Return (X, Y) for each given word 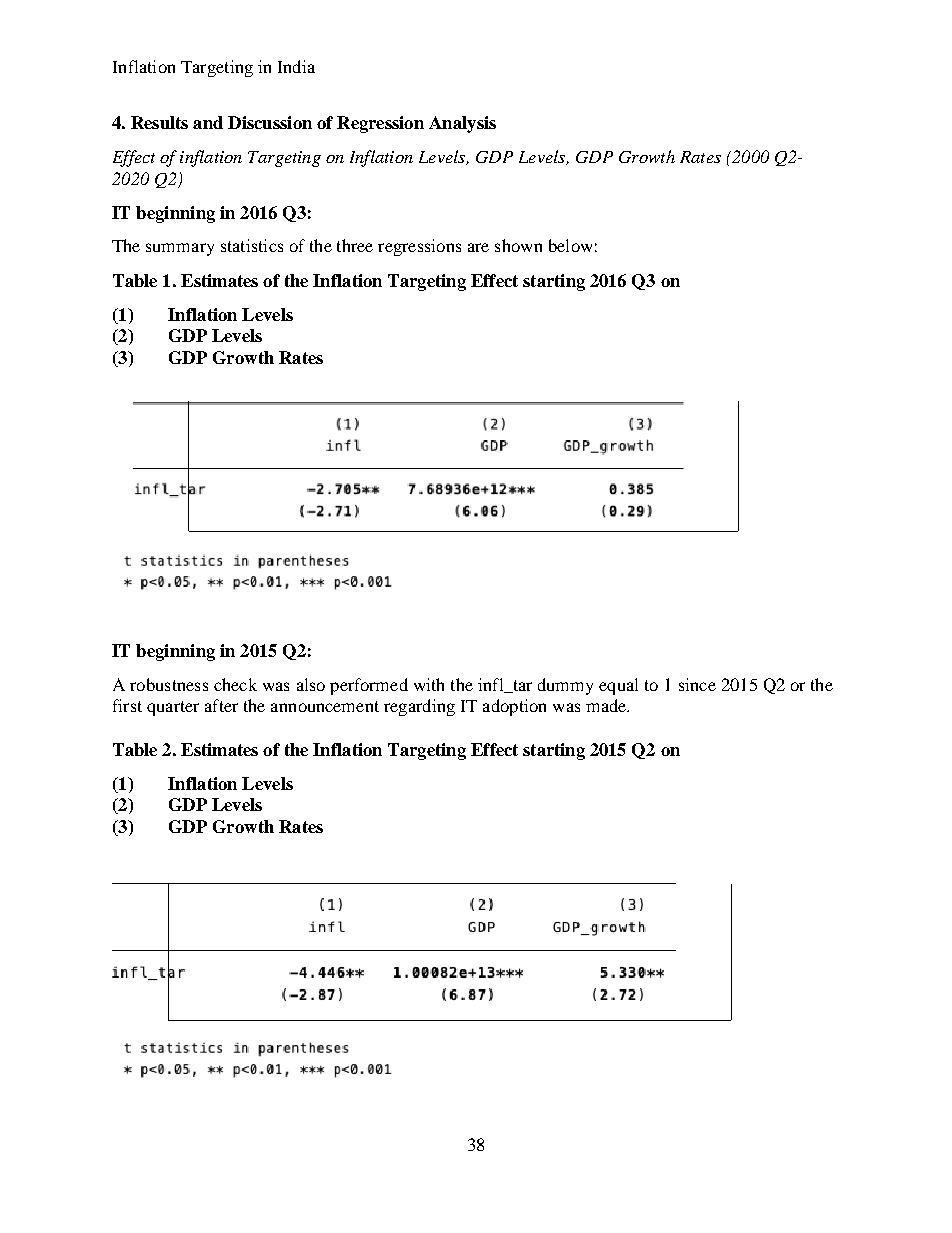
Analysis (462, 124)
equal (618, 686)
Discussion (270, 122)
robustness (169, 684)
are (478, 247)
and (208, 122)
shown (518, 245)
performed (369, 686)
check (235, 684)
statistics (252, 245)
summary (180, 249)
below (570, 245)
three (355, 245)
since (697, 684)
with (429, 684)
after (221, 705)
